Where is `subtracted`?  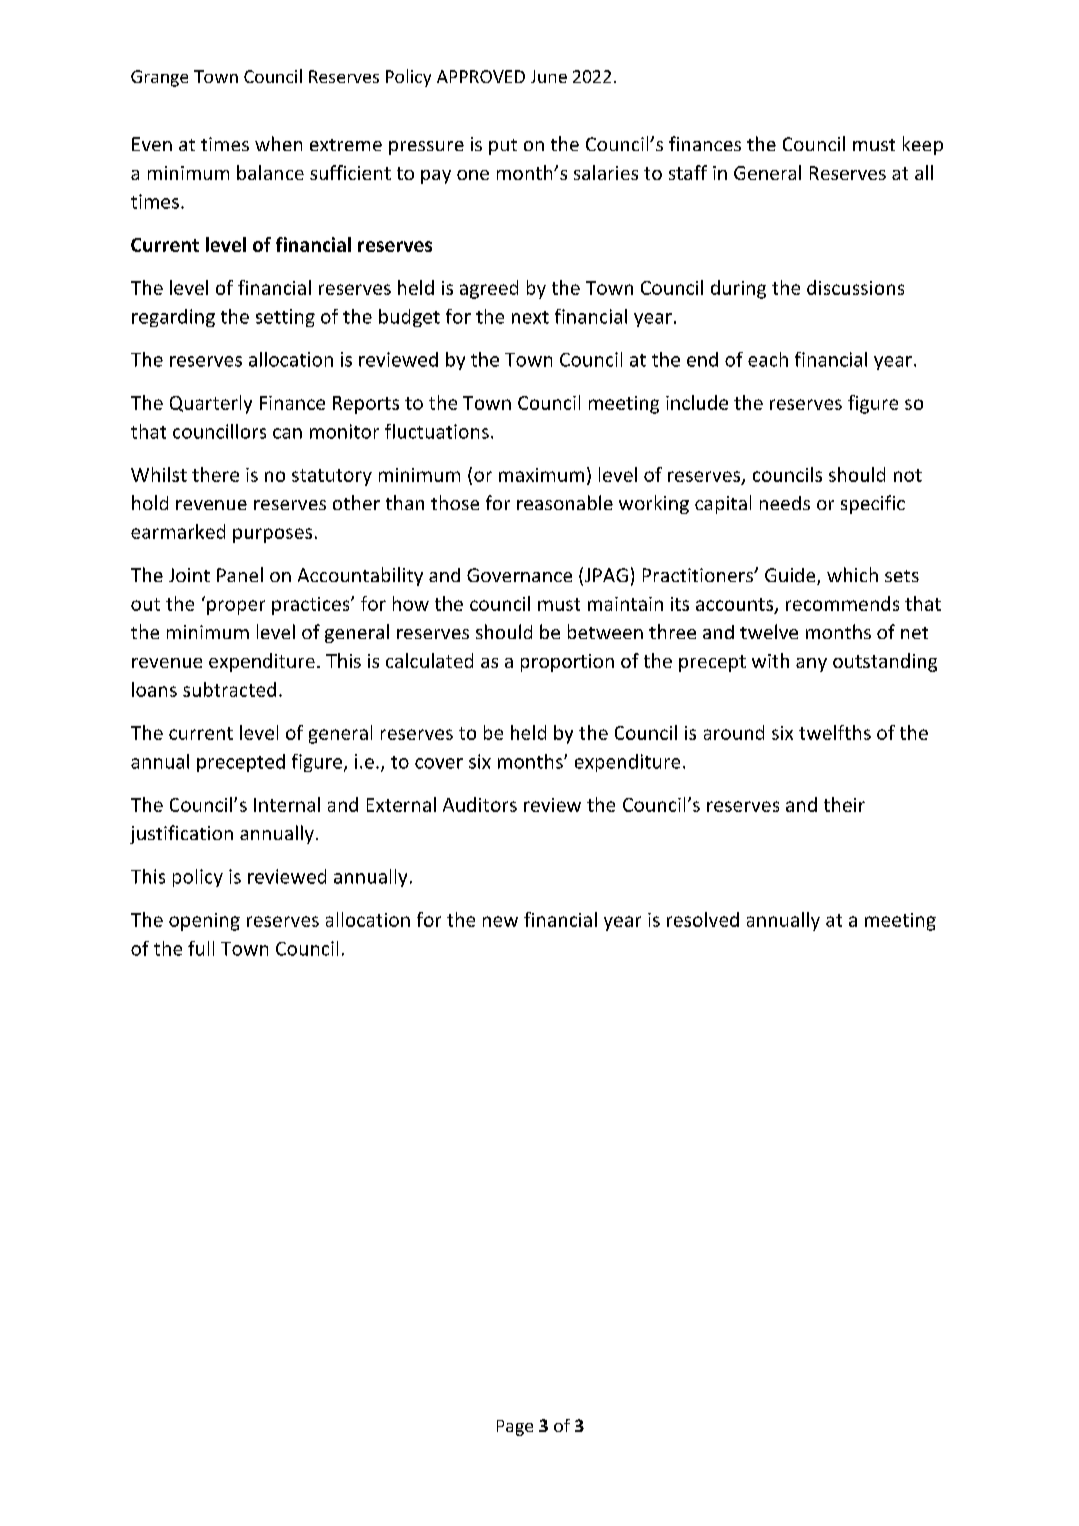 subtracted is located at coordinates (229, 689).
